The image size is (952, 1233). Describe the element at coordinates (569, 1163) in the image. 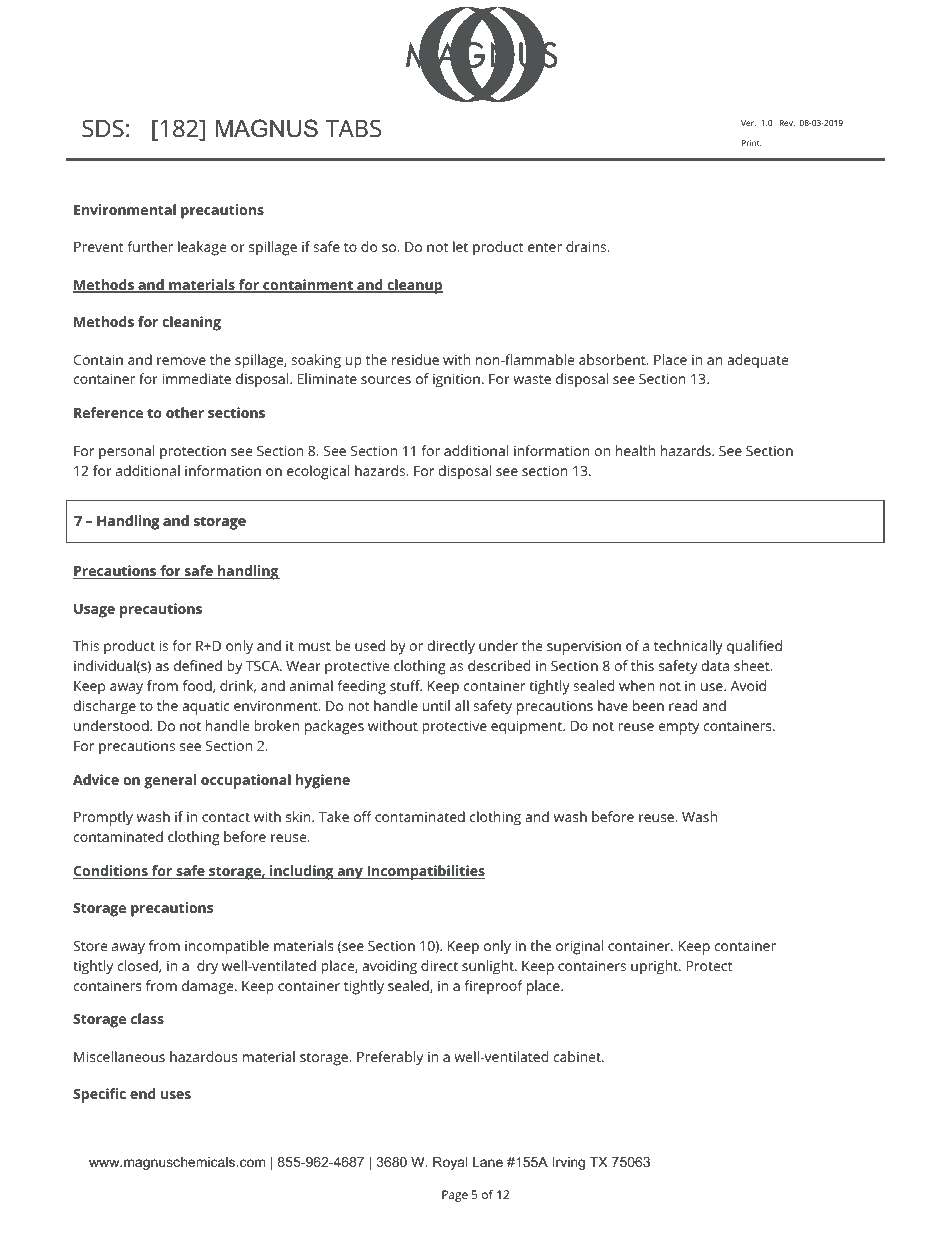

I see `Irving` at that location.
